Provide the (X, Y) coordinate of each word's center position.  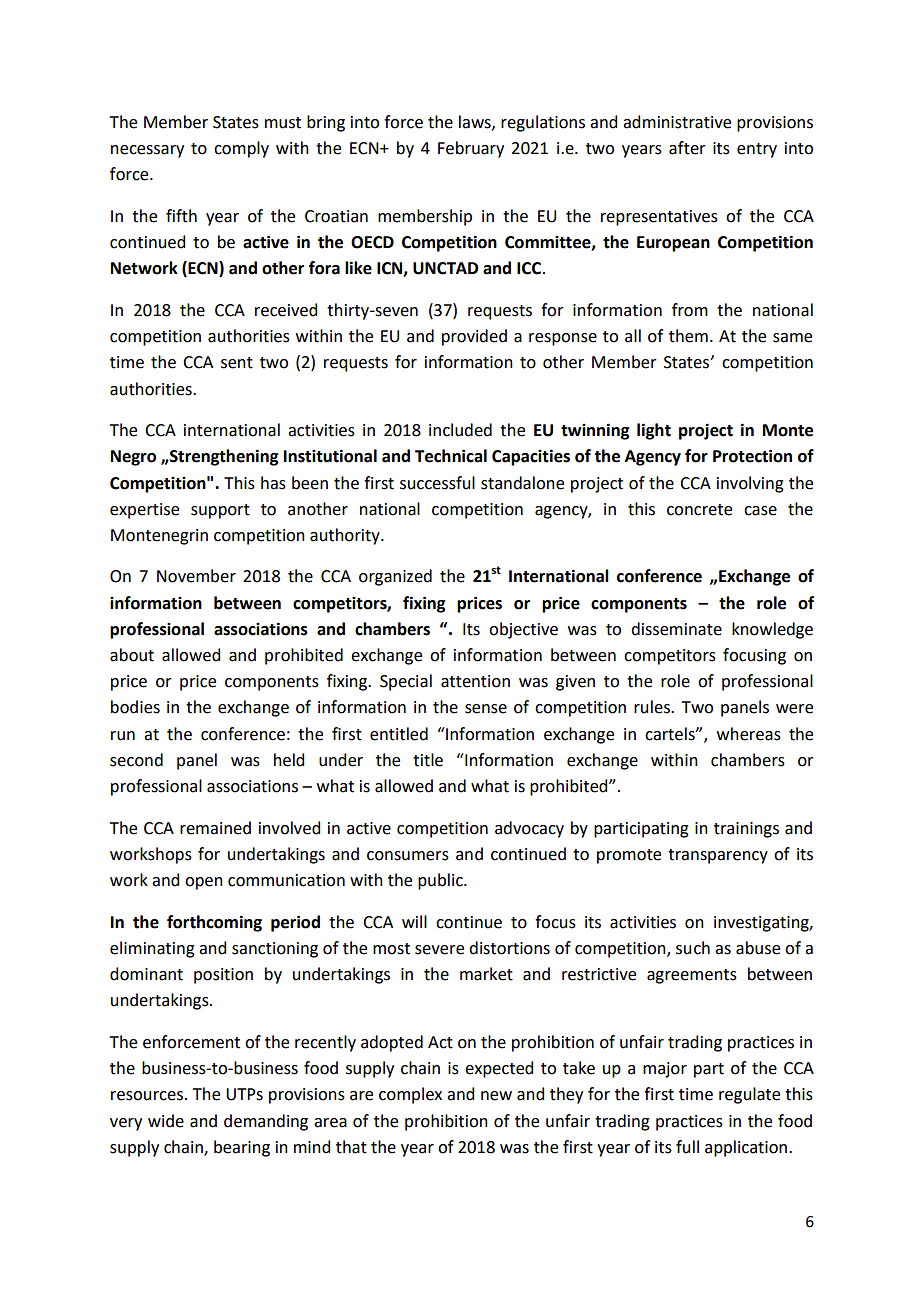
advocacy (529, 829)
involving (750, 484)
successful (437, 483)
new (496, 1096)
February (471, 149)
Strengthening (223, 457)
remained (215, 828)
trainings (746, 830)
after (687, 148)
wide (166, 1121)
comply (241, 149)
